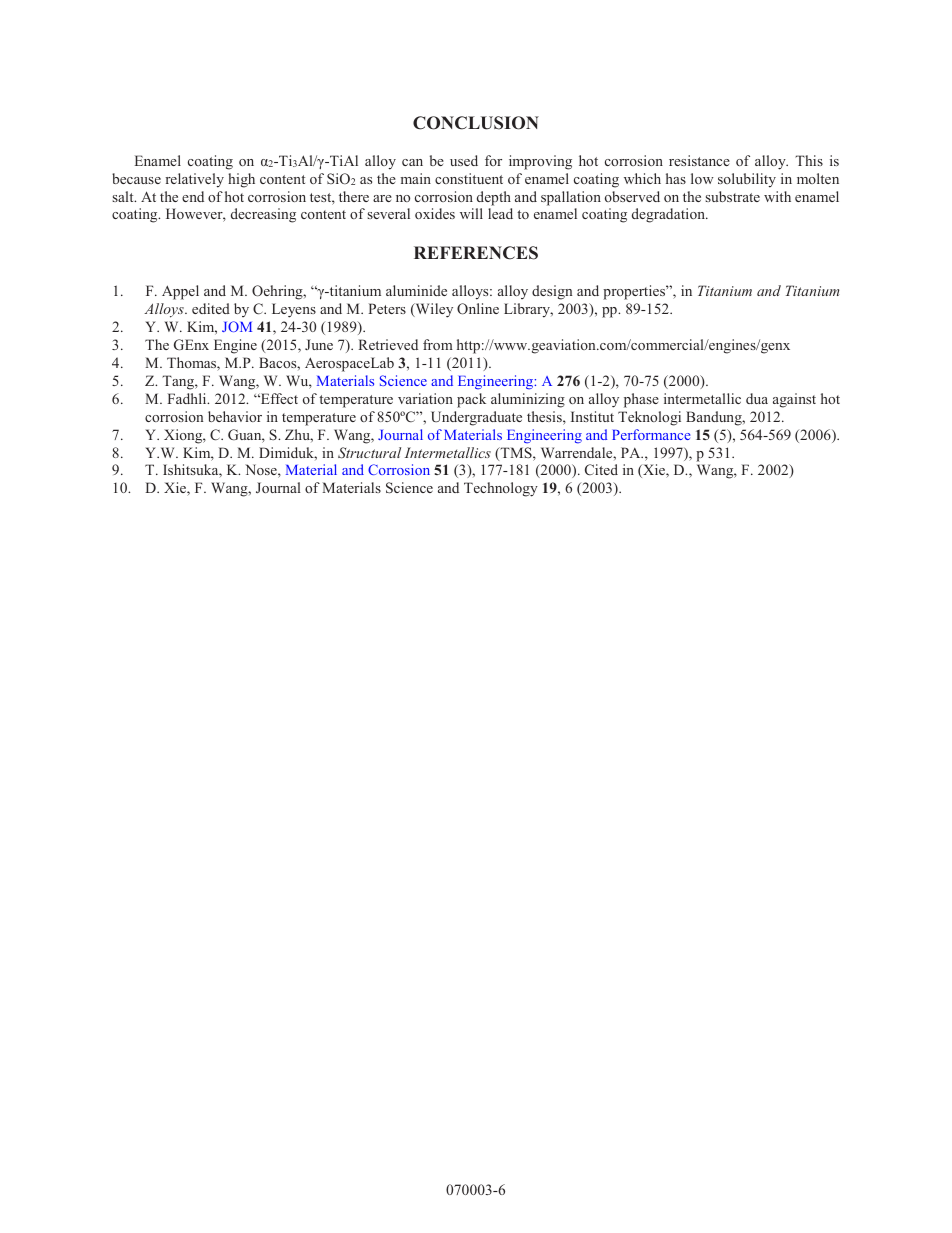 The height and width of the screenshot is (1233, 952). I want to click on against, so click(794, 400).
